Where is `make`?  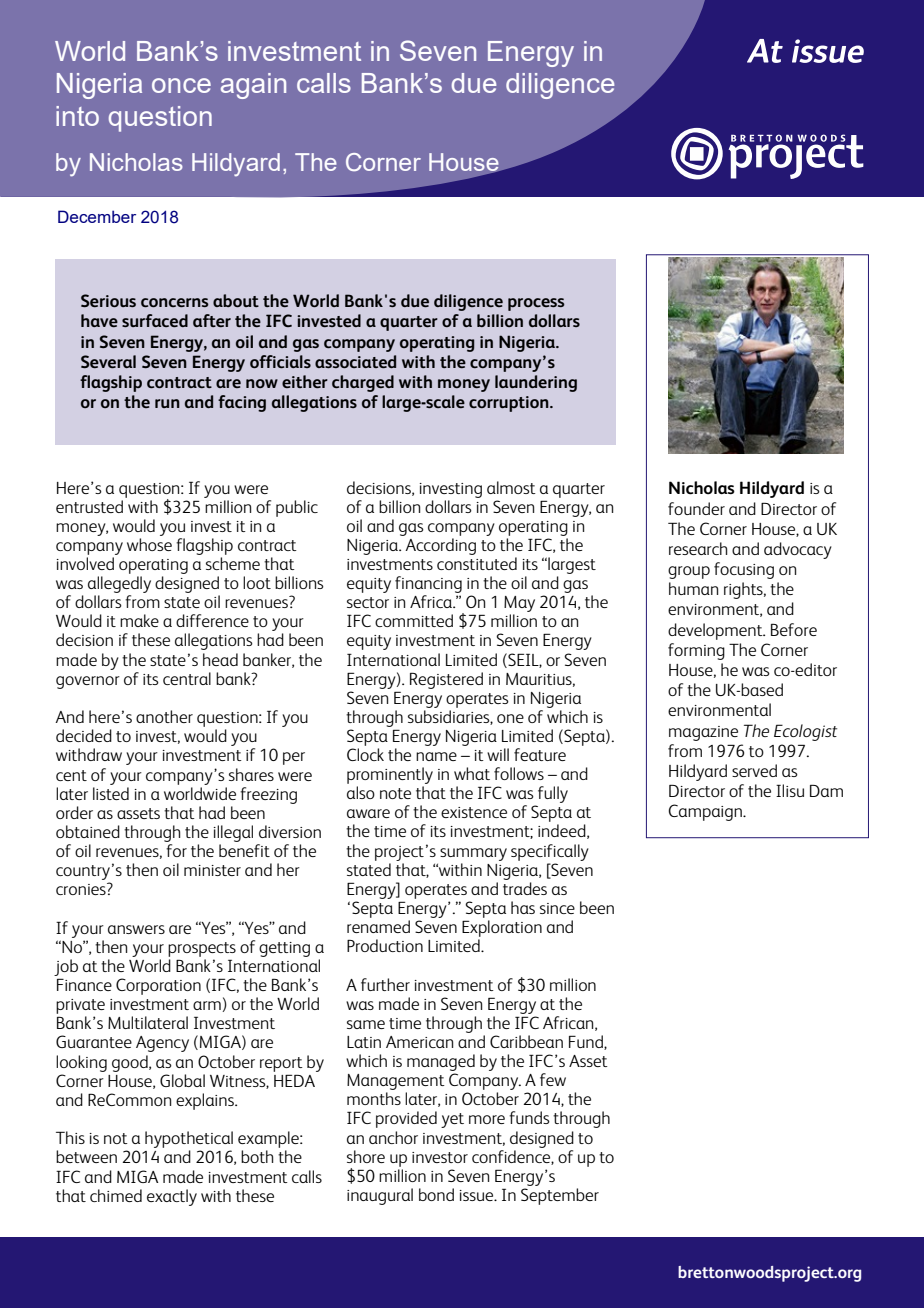 make is located at coordinates (139, 620).
